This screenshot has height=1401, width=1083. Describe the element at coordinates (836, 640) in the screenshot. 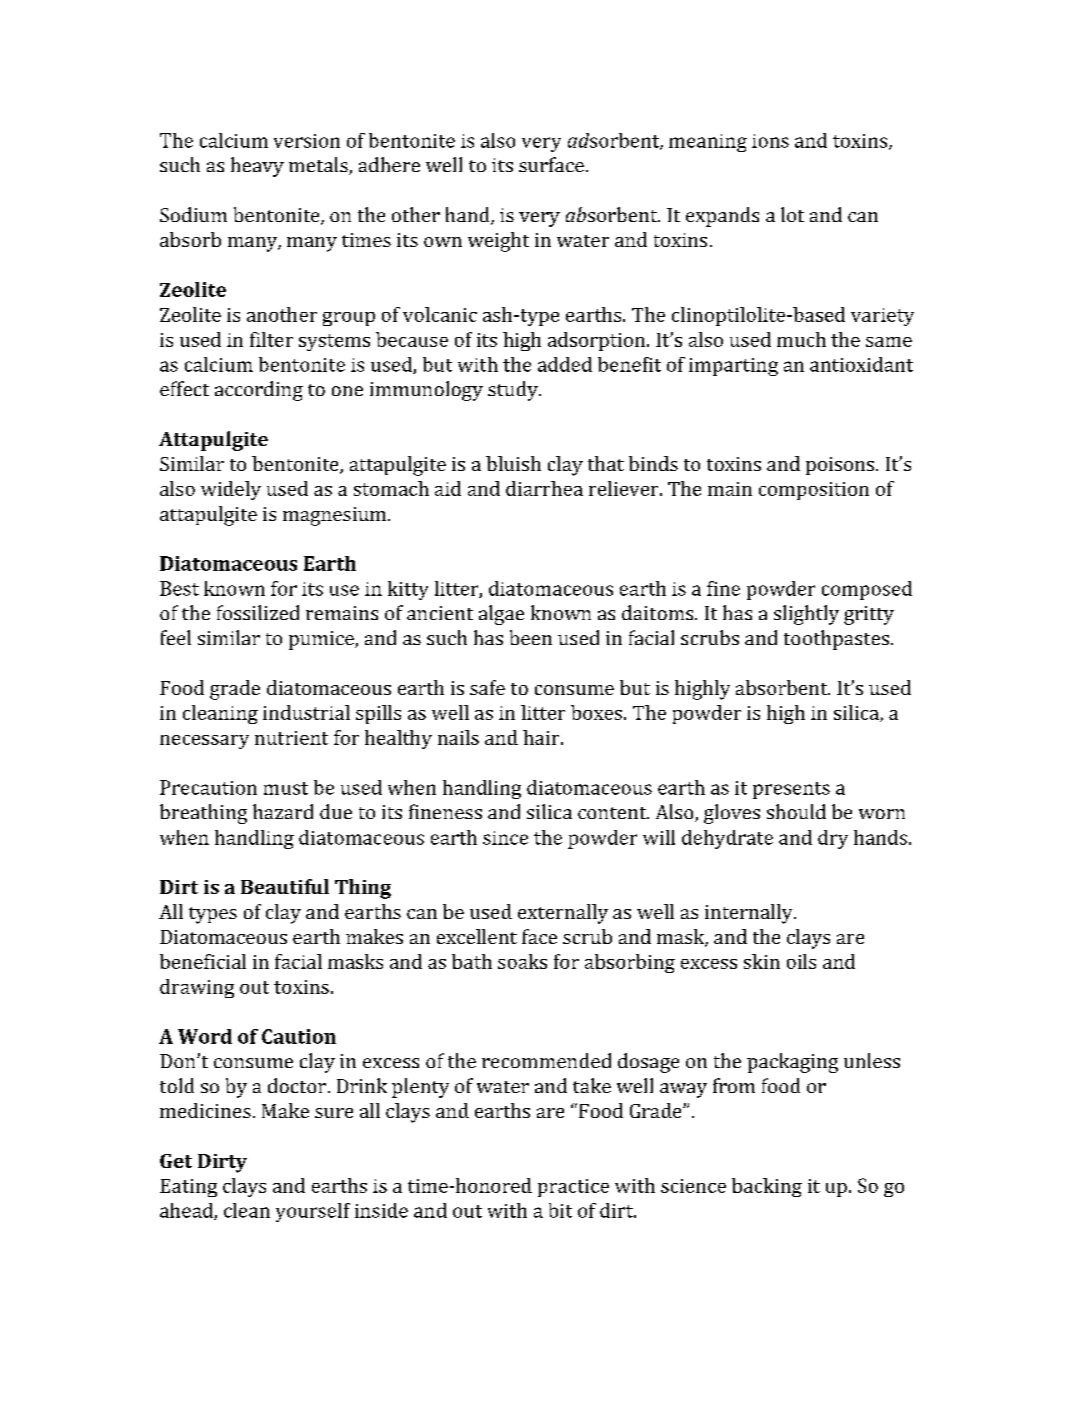

I see `toothpastes` at that location.
